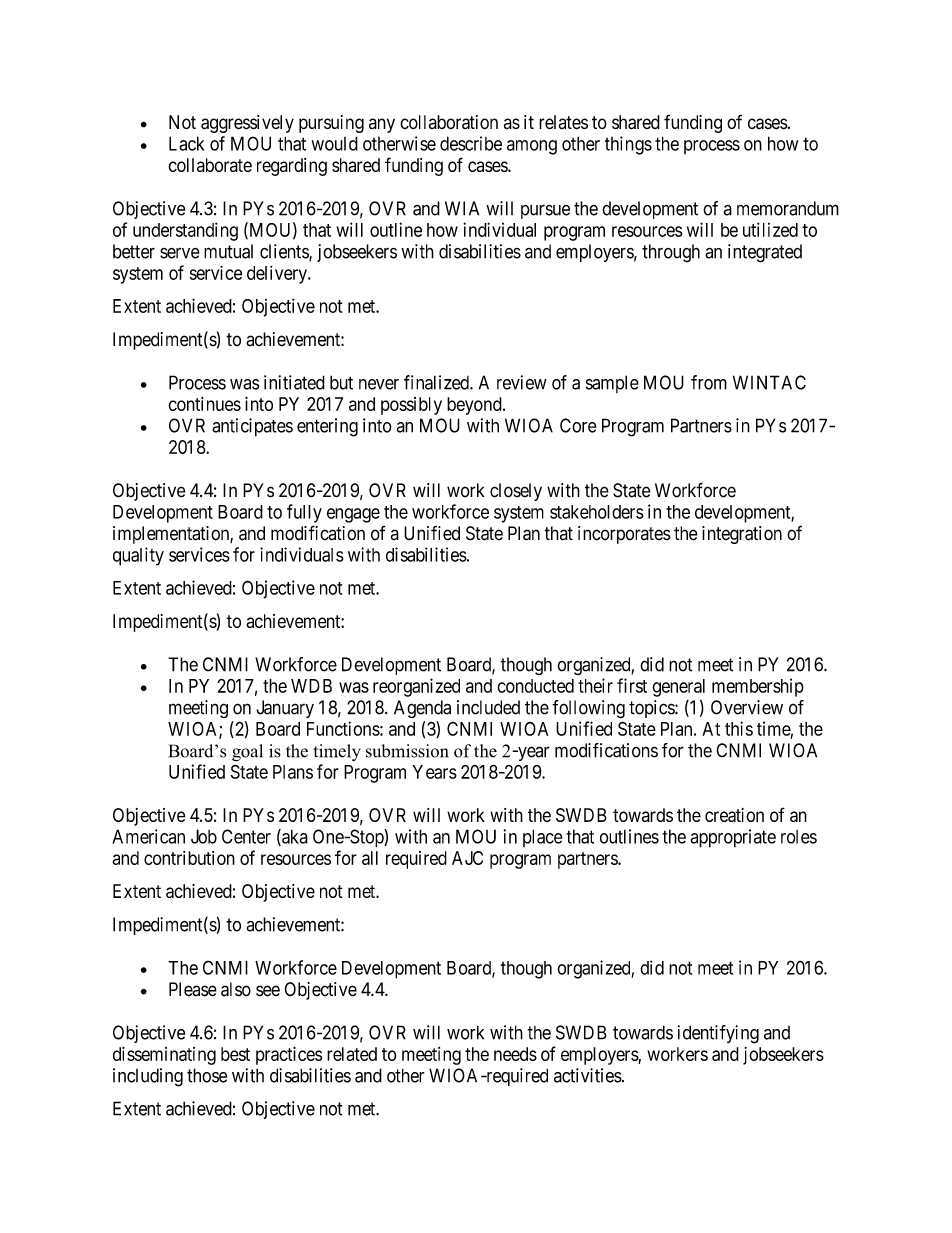  Describe the element at coordinates (189, 858) in the screenshot. I see `contribution` at that location.
